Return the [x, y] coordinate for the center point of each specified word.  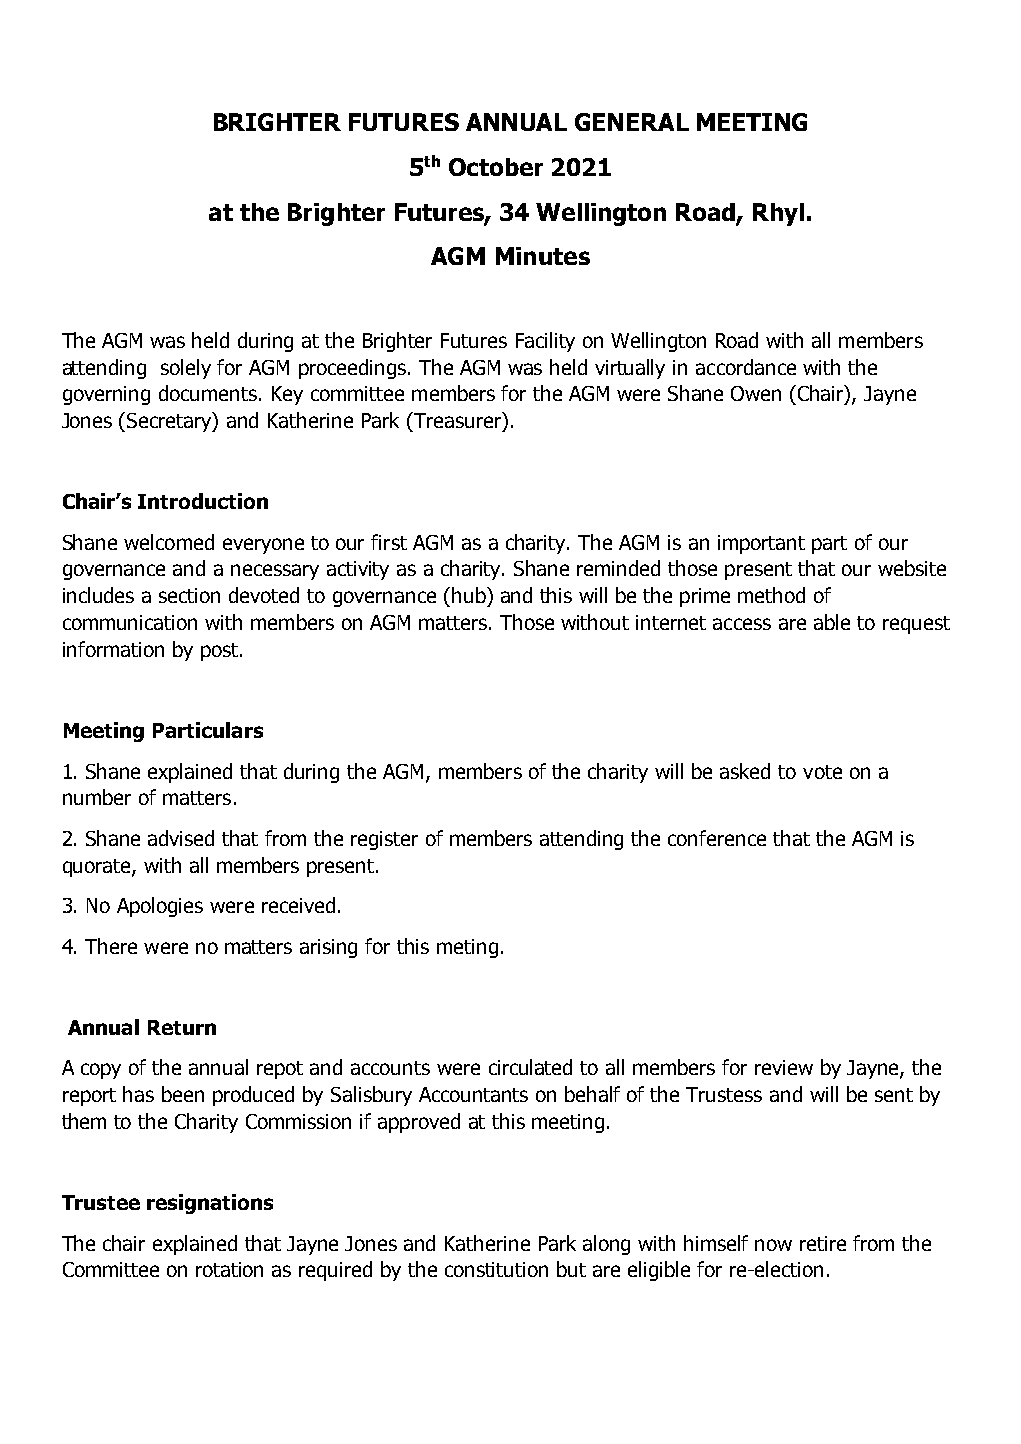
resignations [210, 1204]
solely [186, 369]
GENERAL [632, 122]
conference [717, 838]
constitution [496, 1269]
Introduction [203, 501]
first [389, 542]
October [496, 167]
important [761, 544]
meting [467, 948]
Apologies [160, 907]
